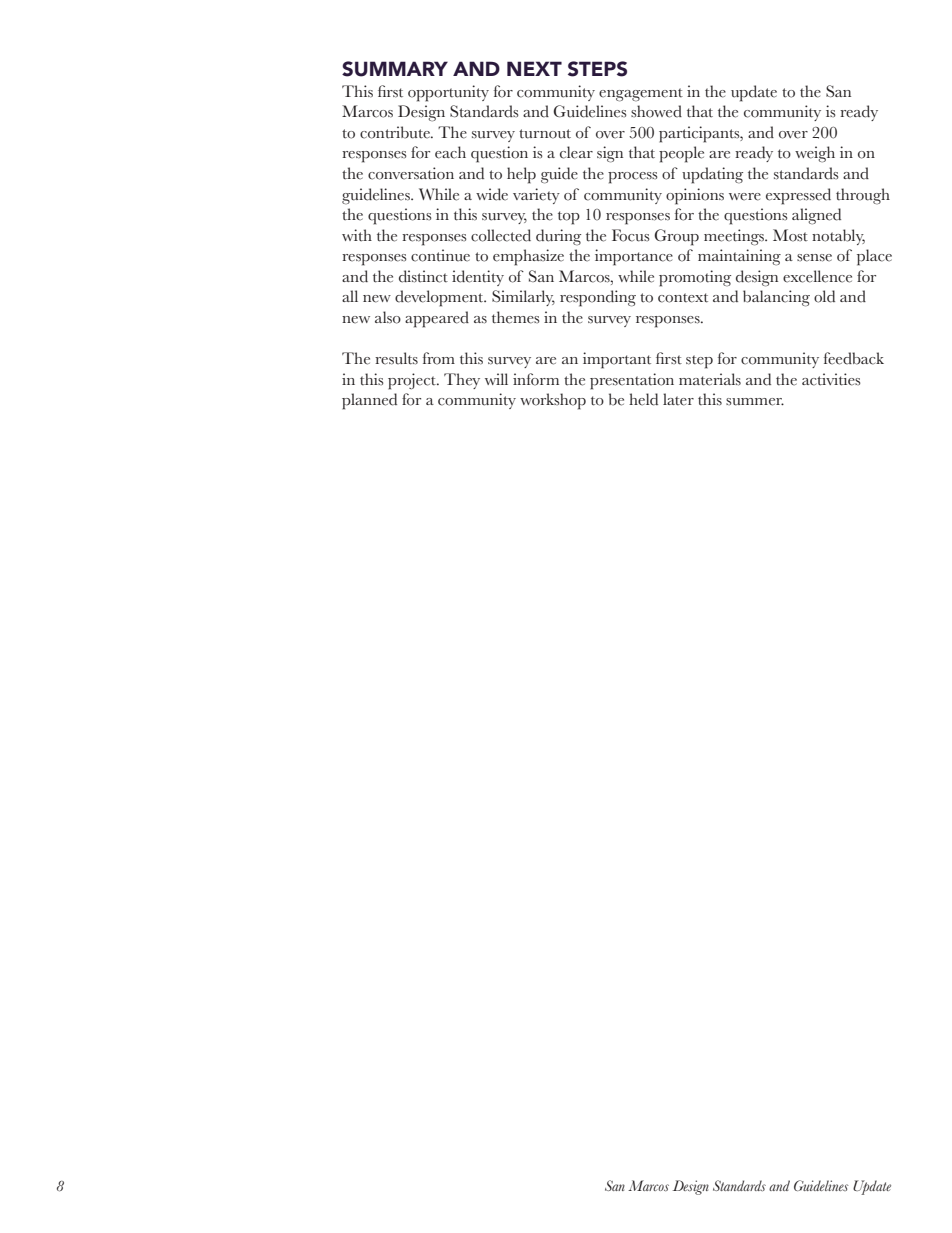 This screenshot has width=952, height=1233. Describe the element at coordinates (790, 235) in the screenshot. I see `Most` at that location.
